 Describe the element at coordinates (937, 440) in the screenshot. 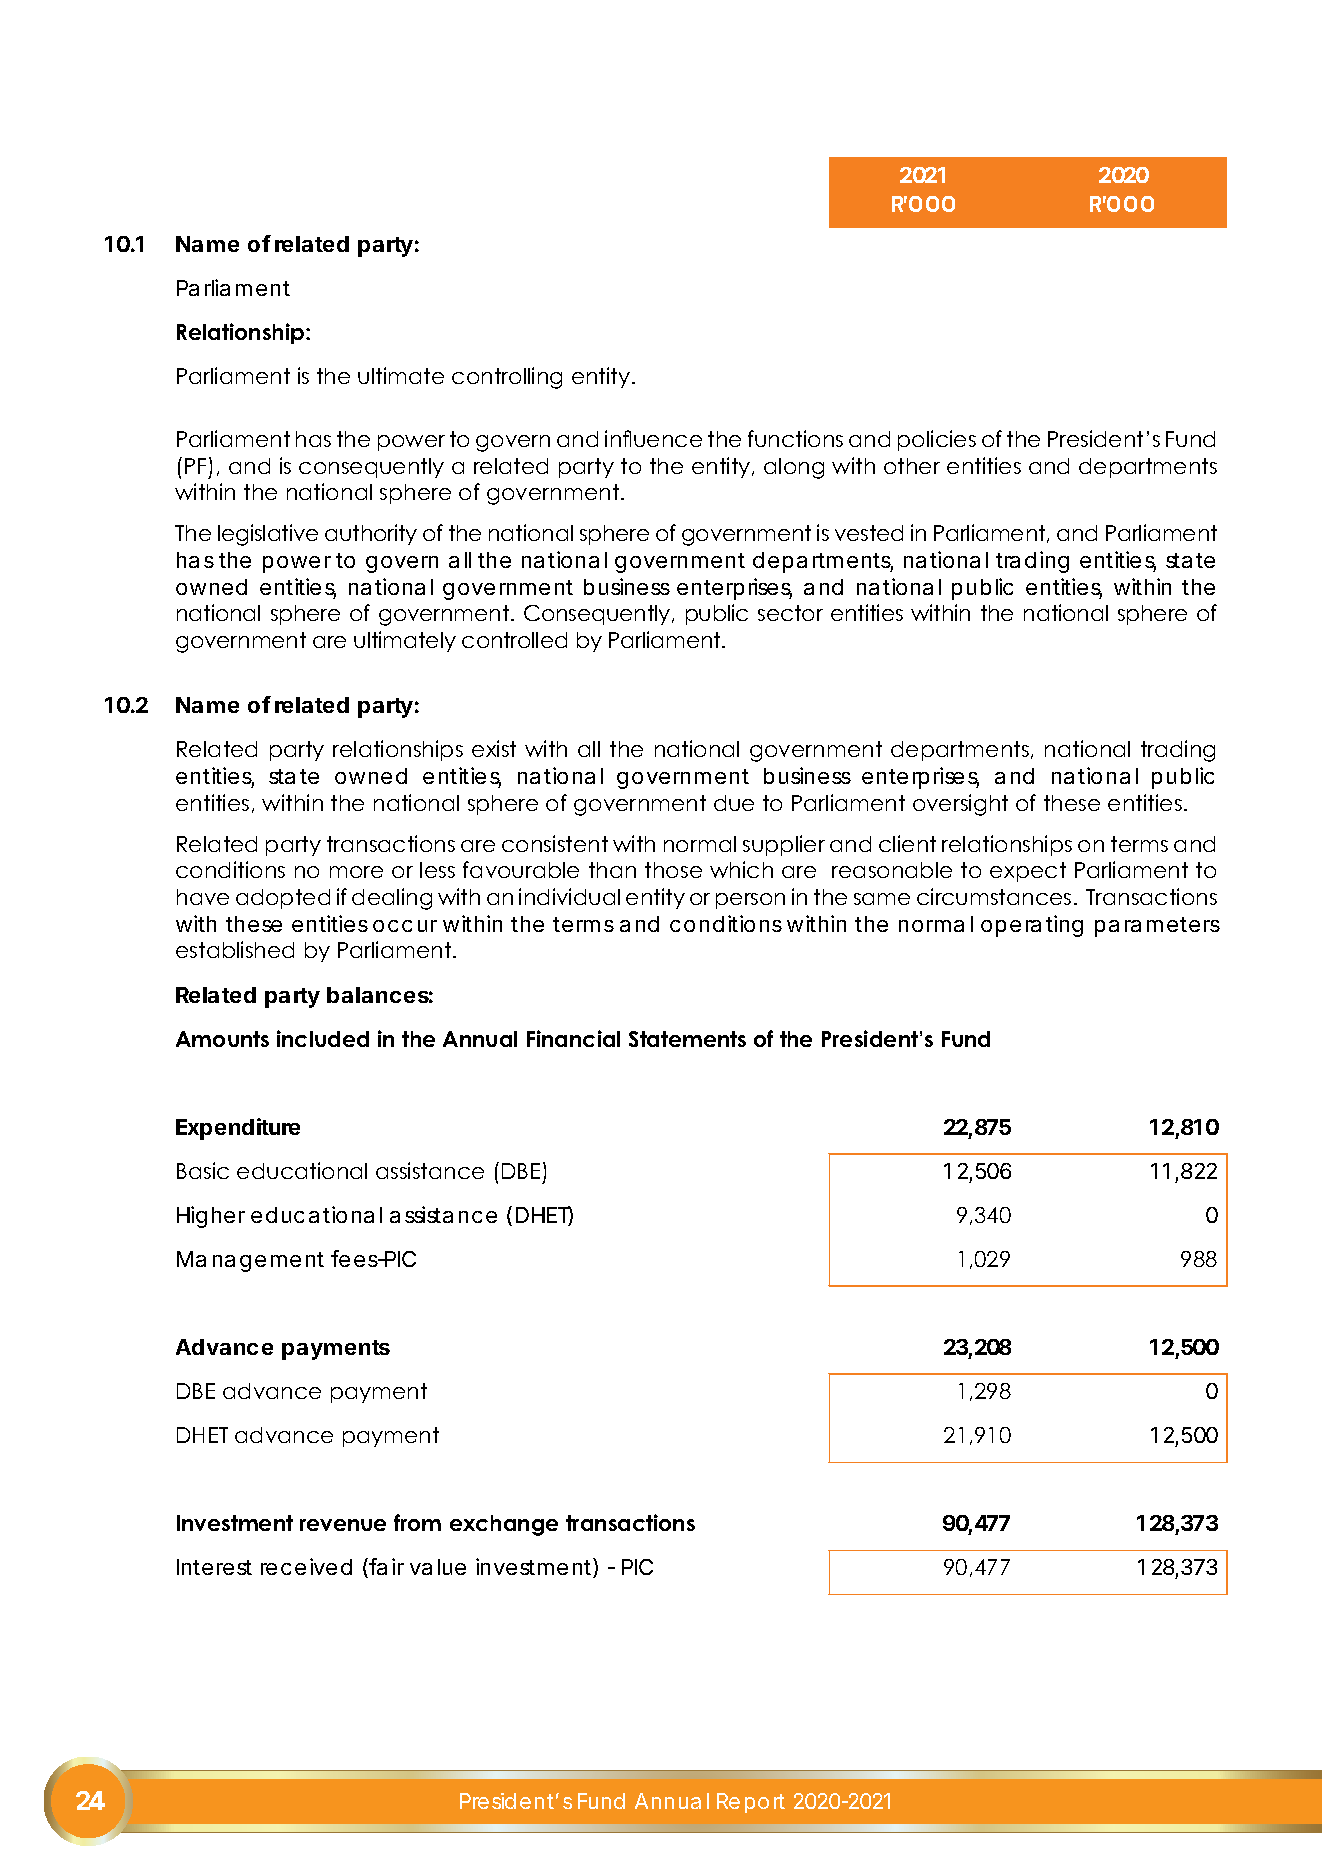

I see `policies` at that location.
